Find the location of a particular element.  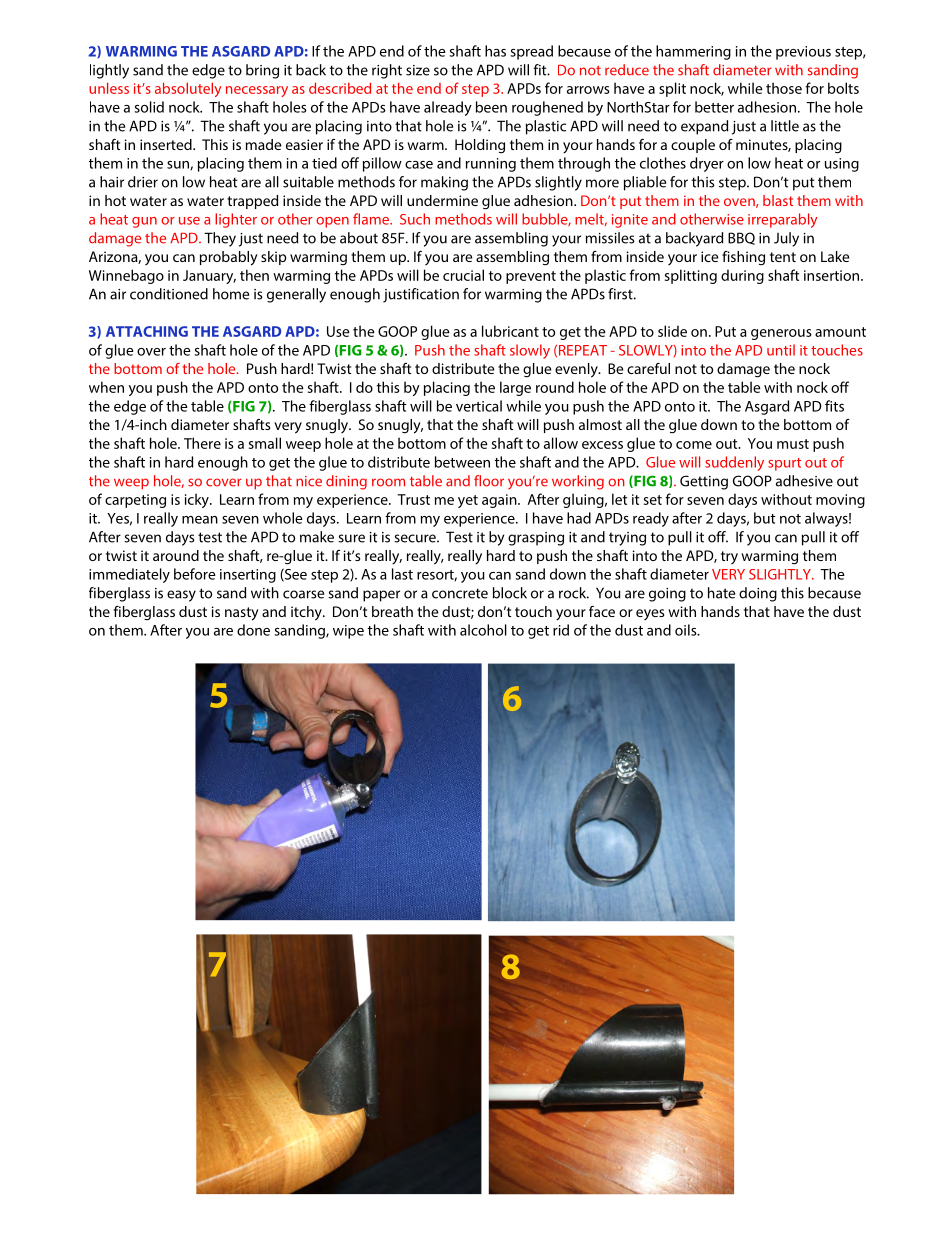

undermine is located at coordinates (442, 200).
